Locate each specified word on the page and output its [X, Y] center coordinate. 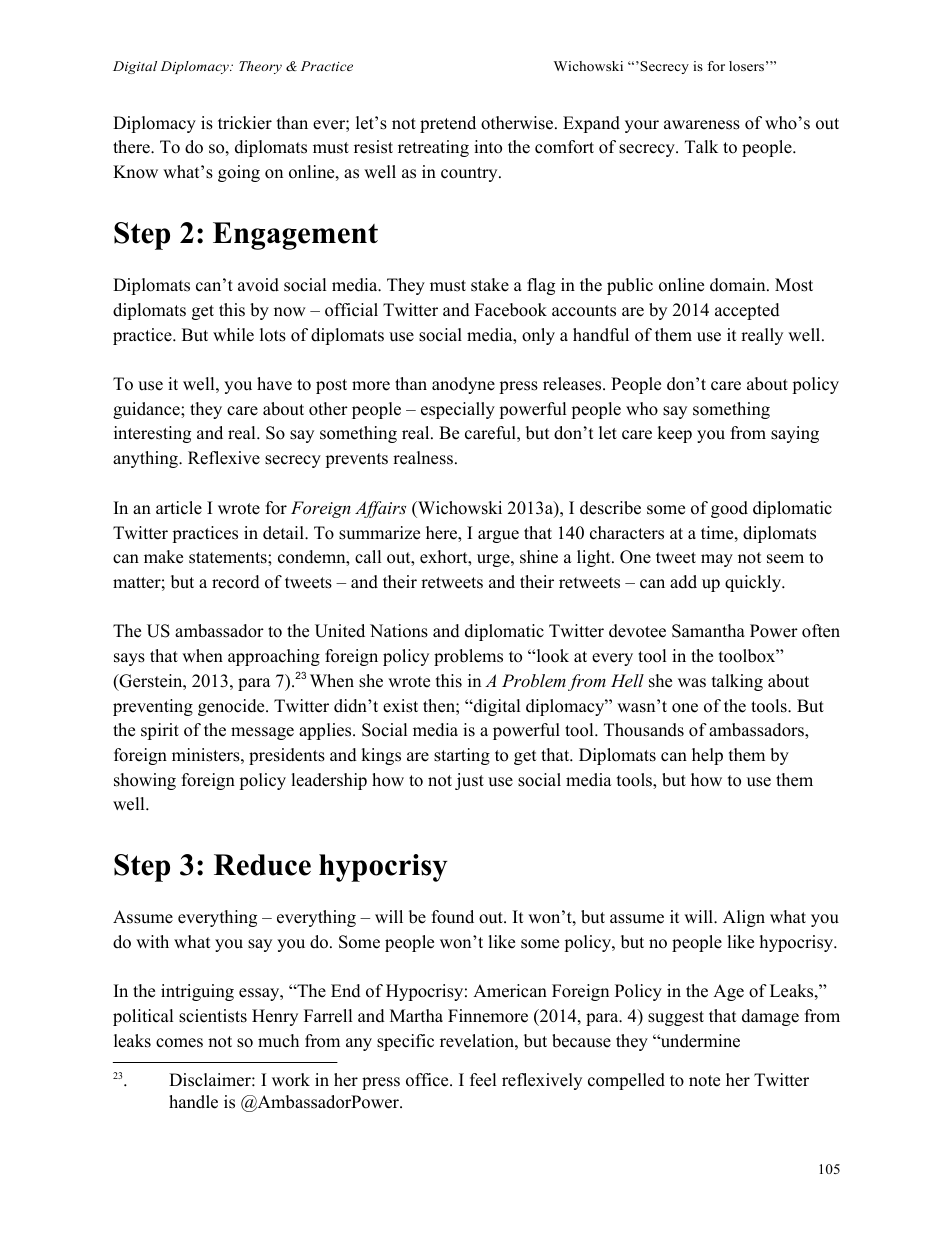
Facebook [511, 310]
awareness [702, 125]
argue [498, 536]
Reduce [262, 865]
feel [483, 1080]
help [707, 756]
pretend [448, 124]
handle [193, 1102]
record [236, 582]
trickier [245, 123]
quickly [754, 583]
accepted [747, 311]
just [469, 781]
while [233, 335]
